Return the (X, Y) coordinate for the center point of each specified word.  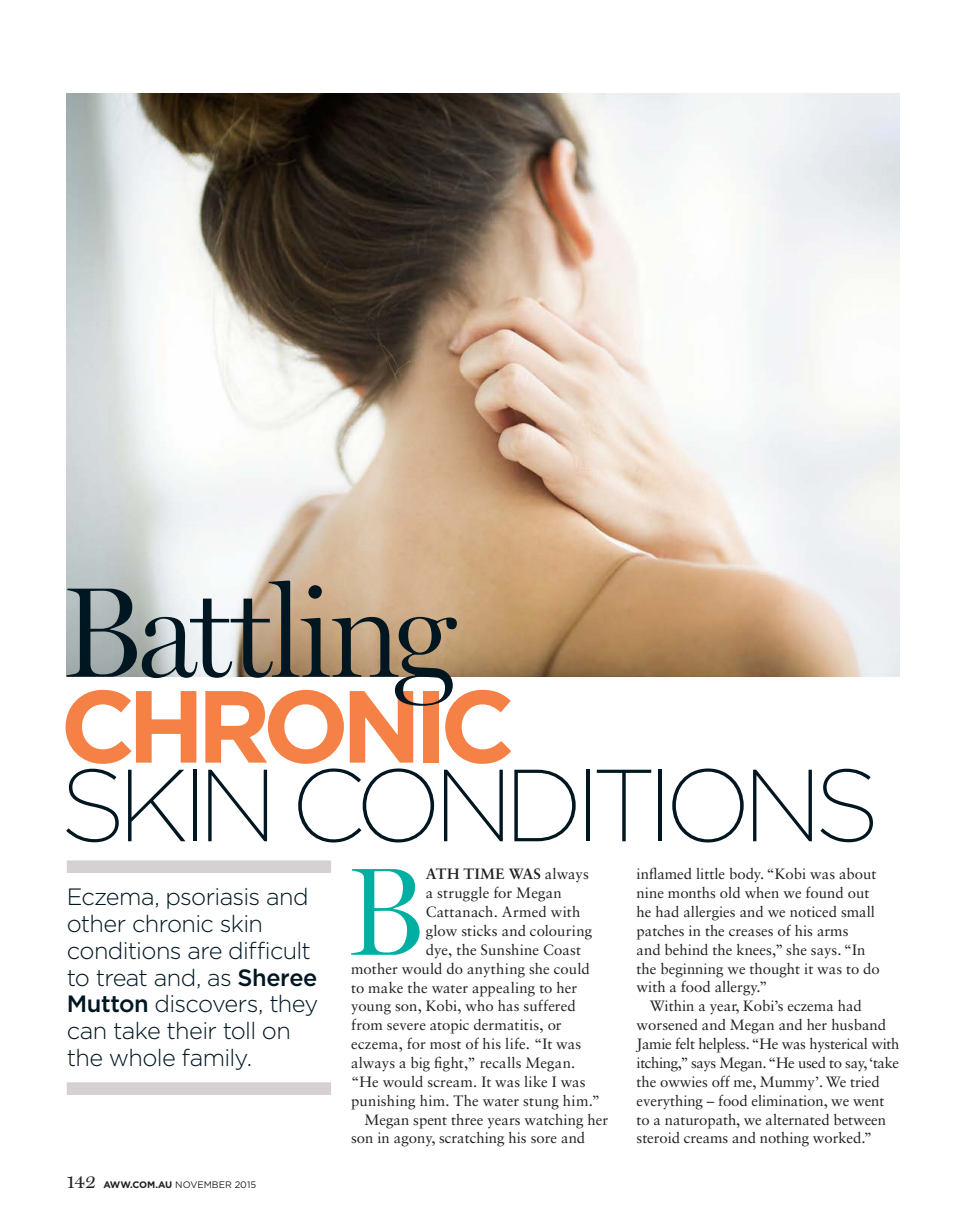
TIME (483, 873)
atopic (449, 1026)
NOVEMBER (204, 1184)
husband (859, 1024)
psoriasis (213, 898)
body (746, 875)
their (191, 1031)
